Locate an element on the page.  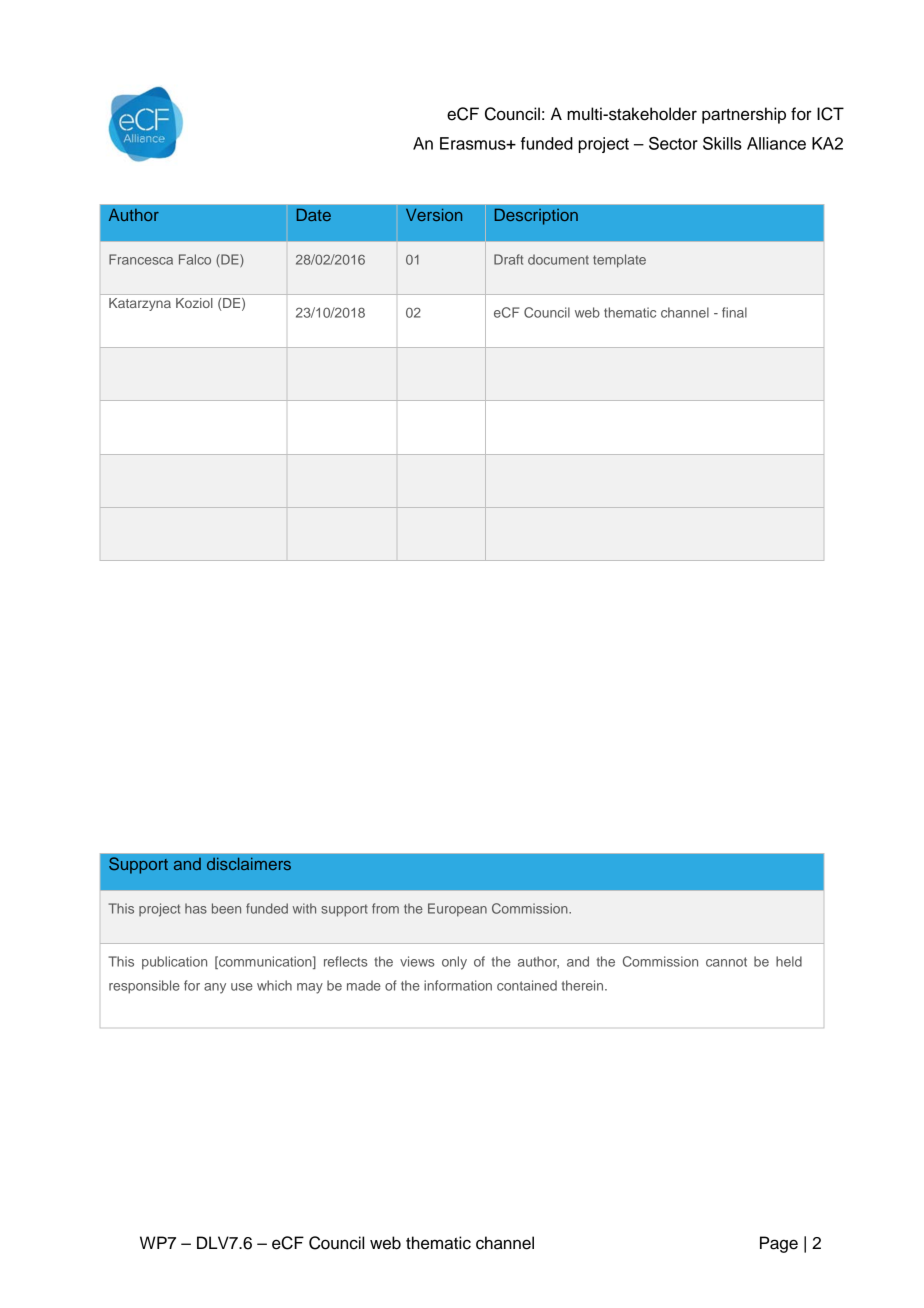
Erasmus is located at coordinates (474, 143).
